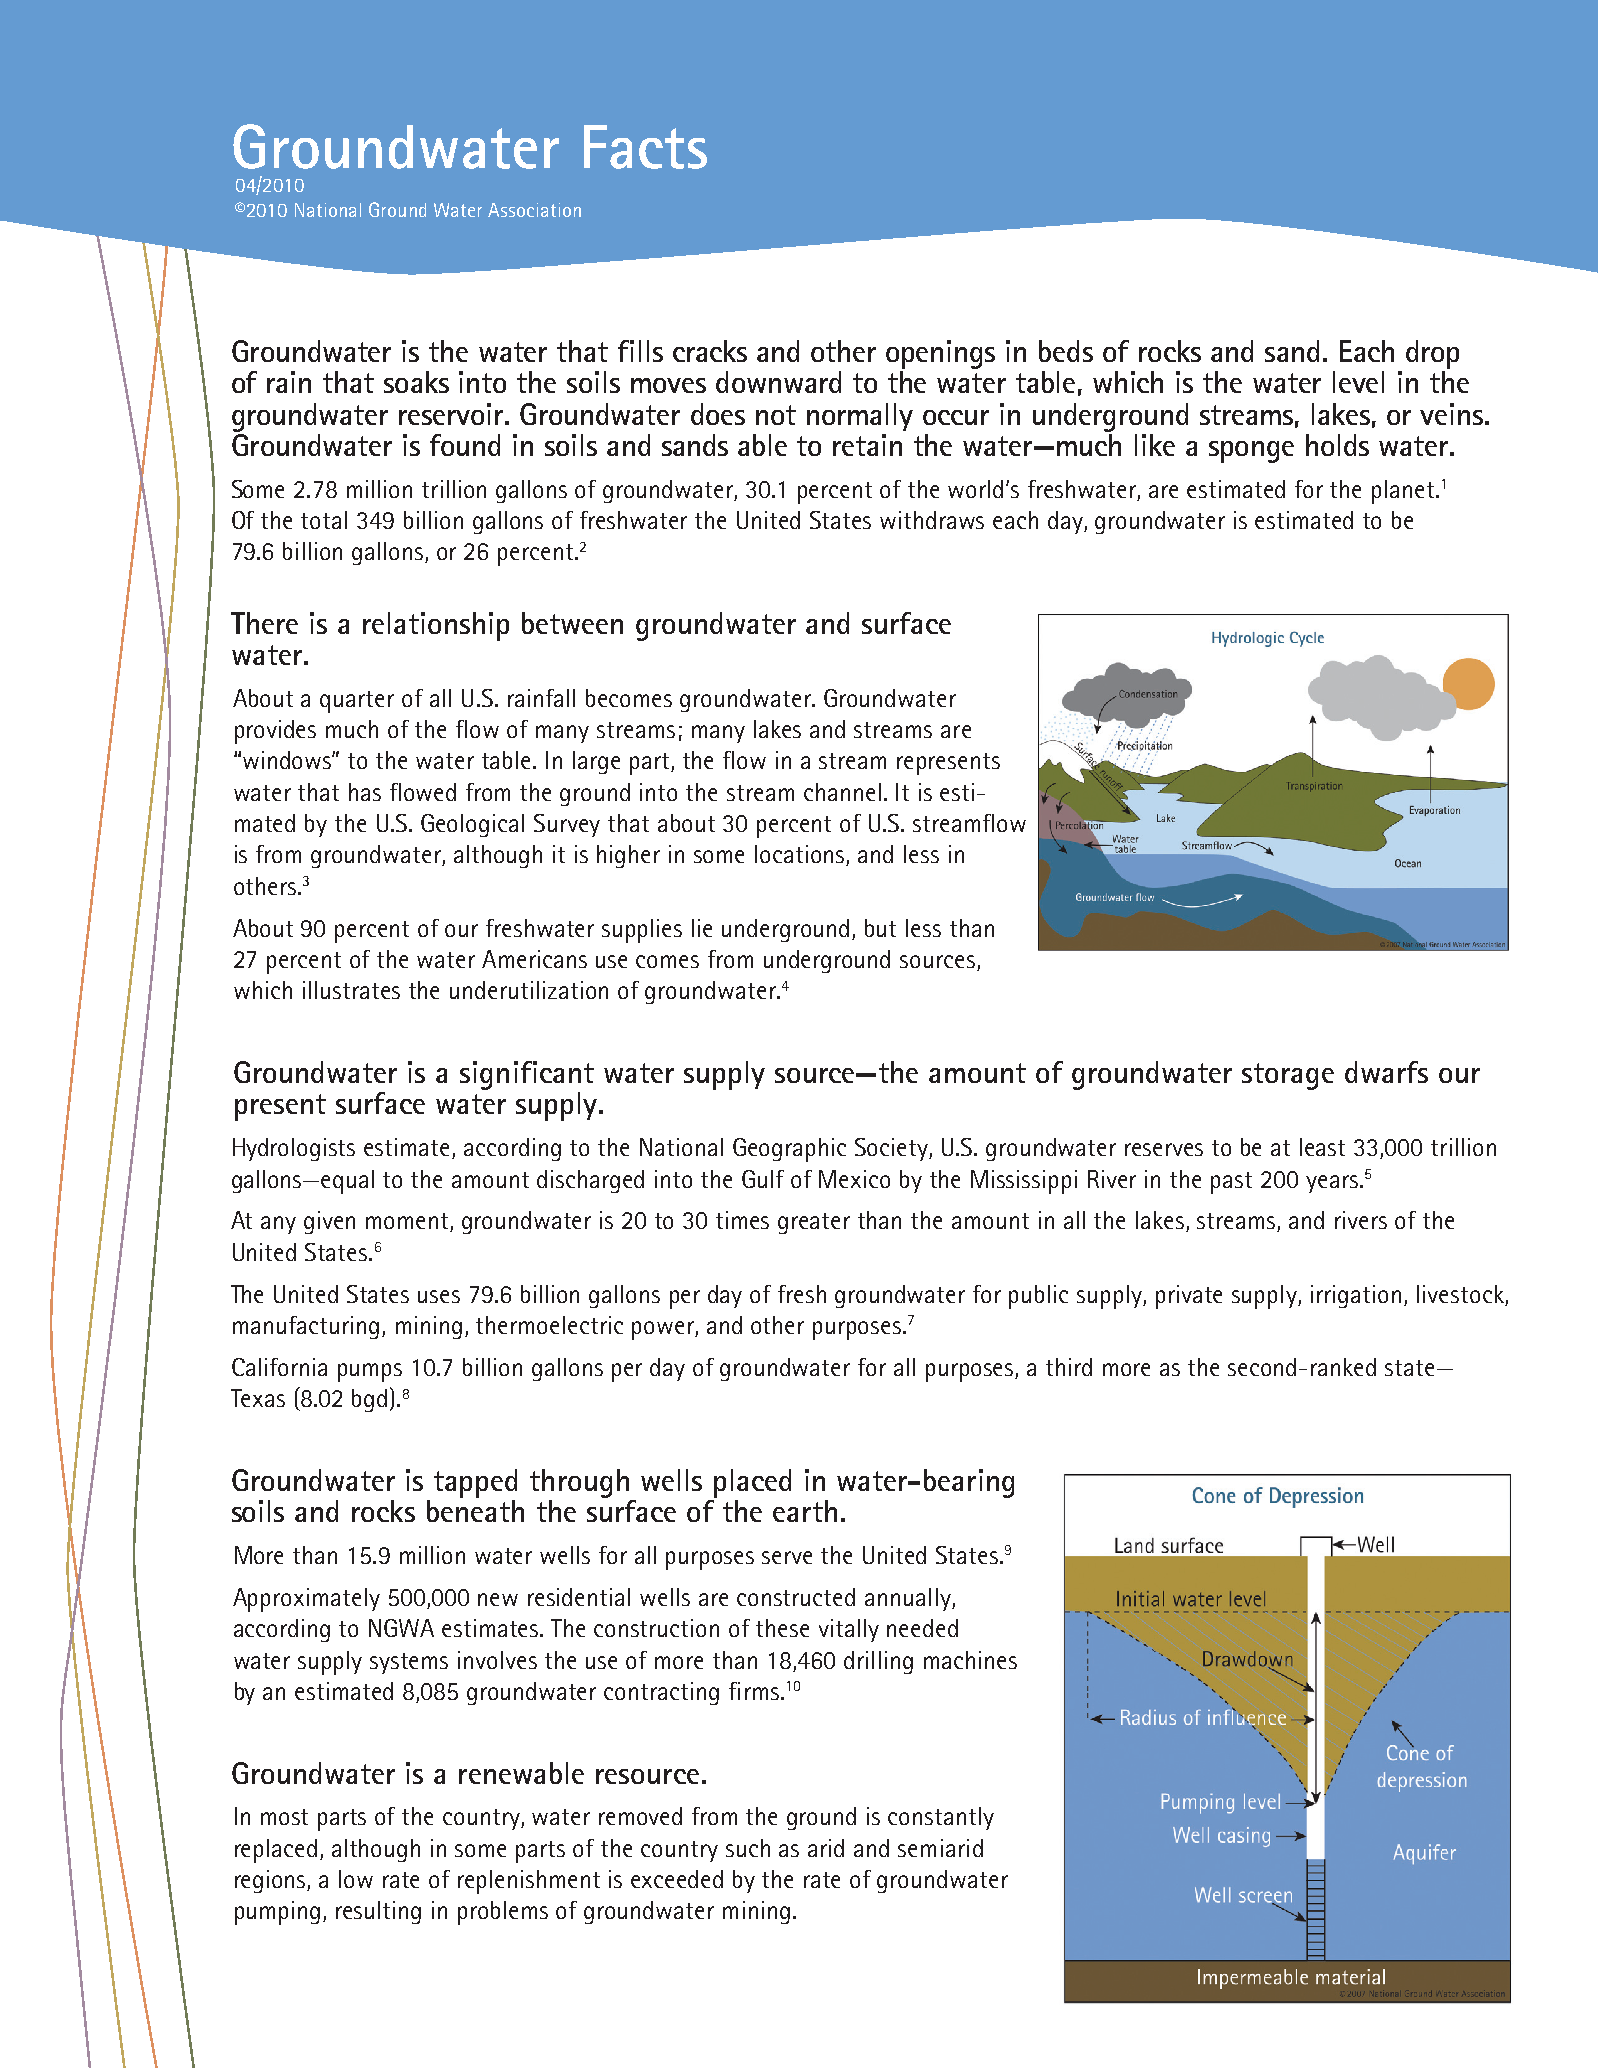  Describe the element at coordinates (880, 928) in the image. I see `but` at that location.
